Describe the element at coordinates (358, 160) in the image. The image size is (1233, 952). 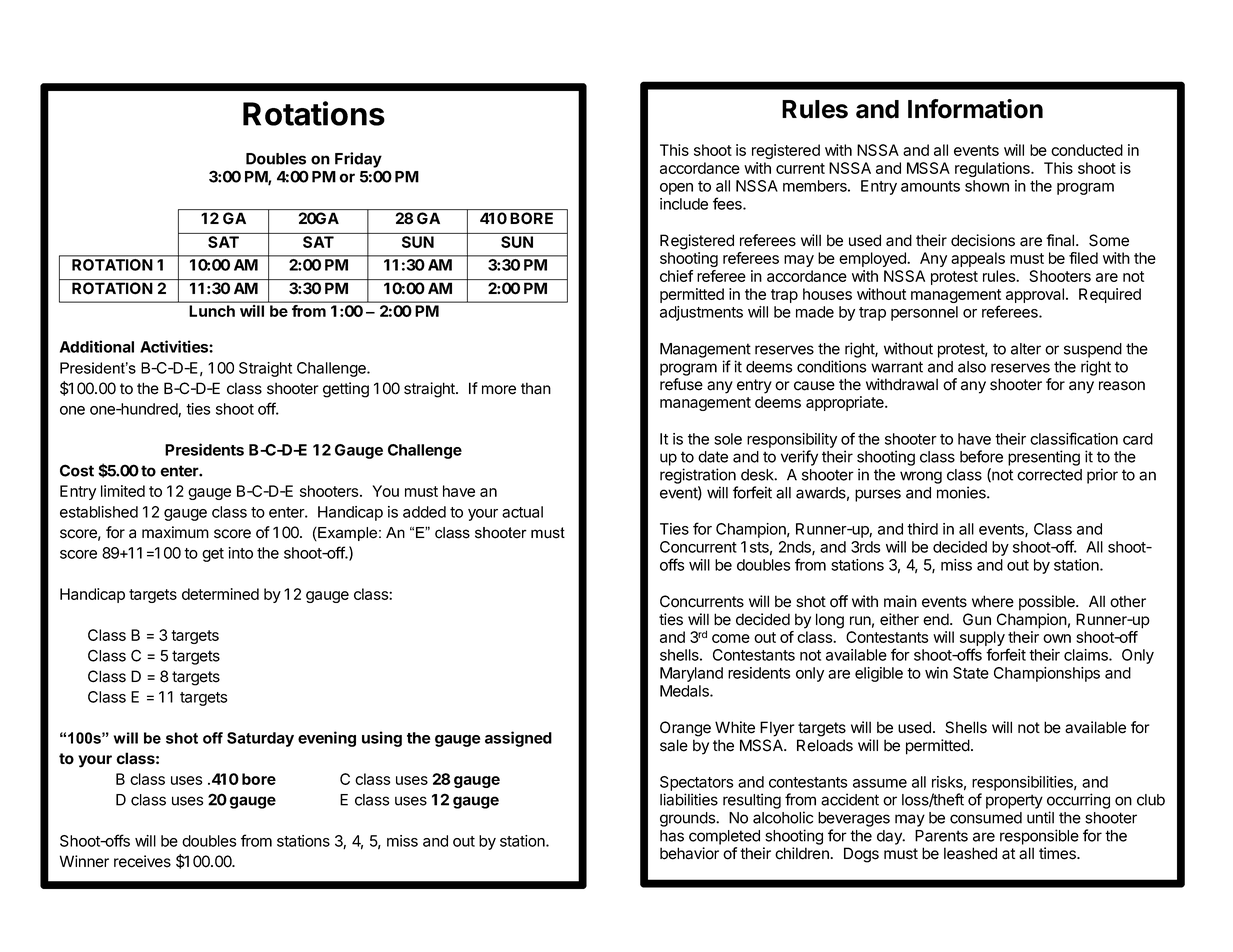
I see `Friday` at that location.
